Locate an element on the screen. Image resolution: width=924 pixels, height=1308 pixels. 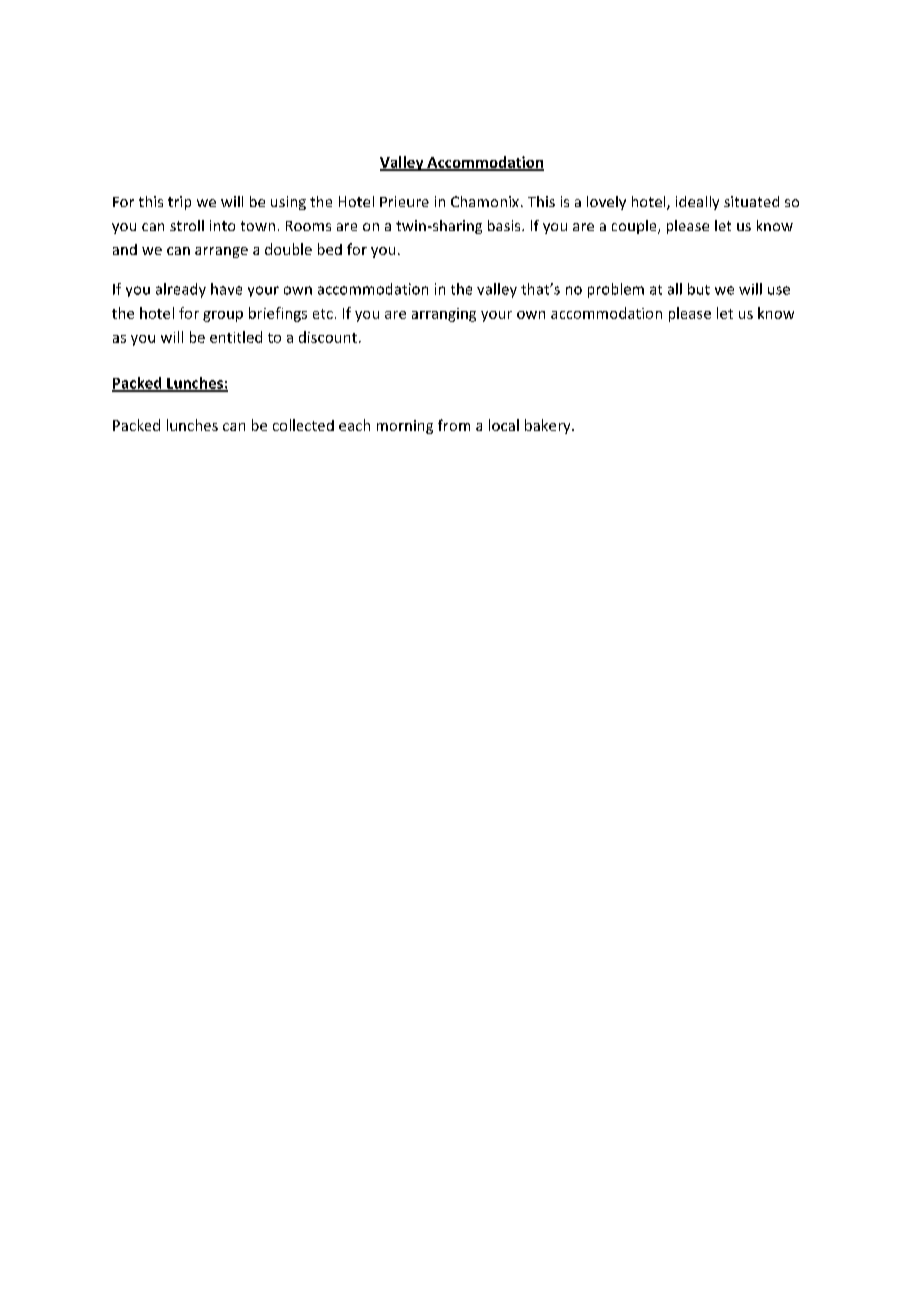
bakery is located at coordinates (549, 426).
